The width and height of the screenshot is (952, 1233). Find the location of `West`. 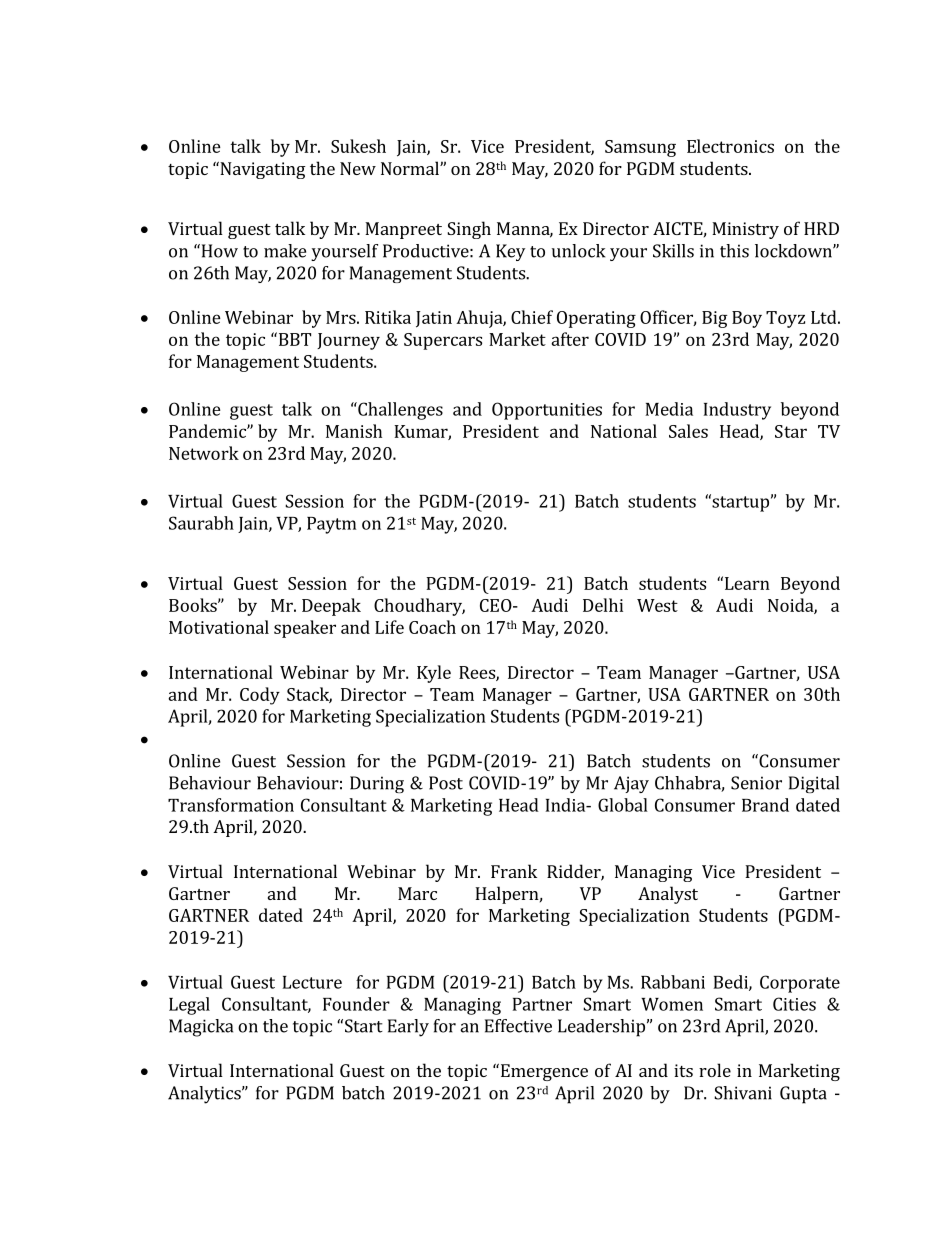

West is located at coordinates (657, 605).
